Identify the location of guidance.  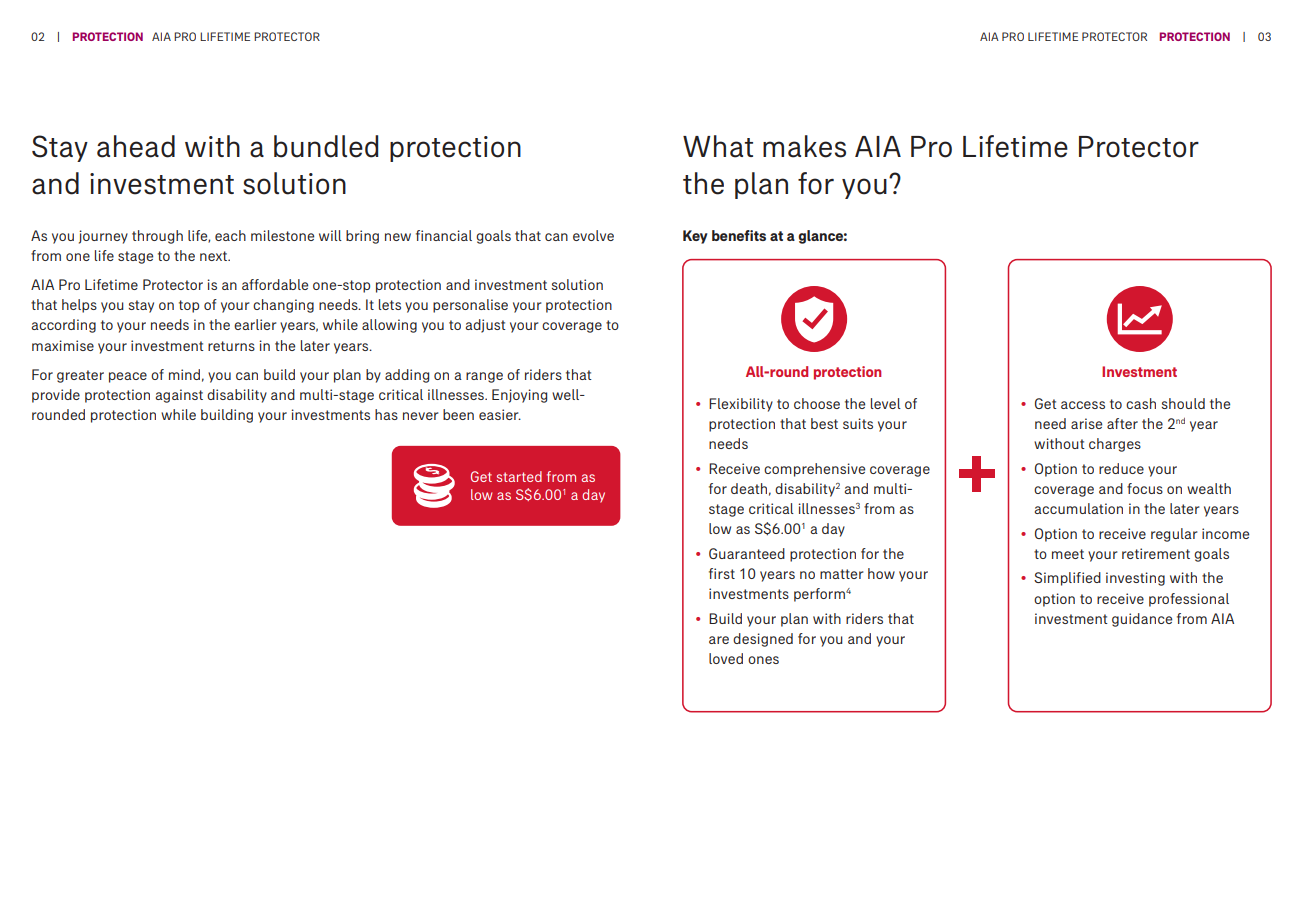
(1142, 620).
